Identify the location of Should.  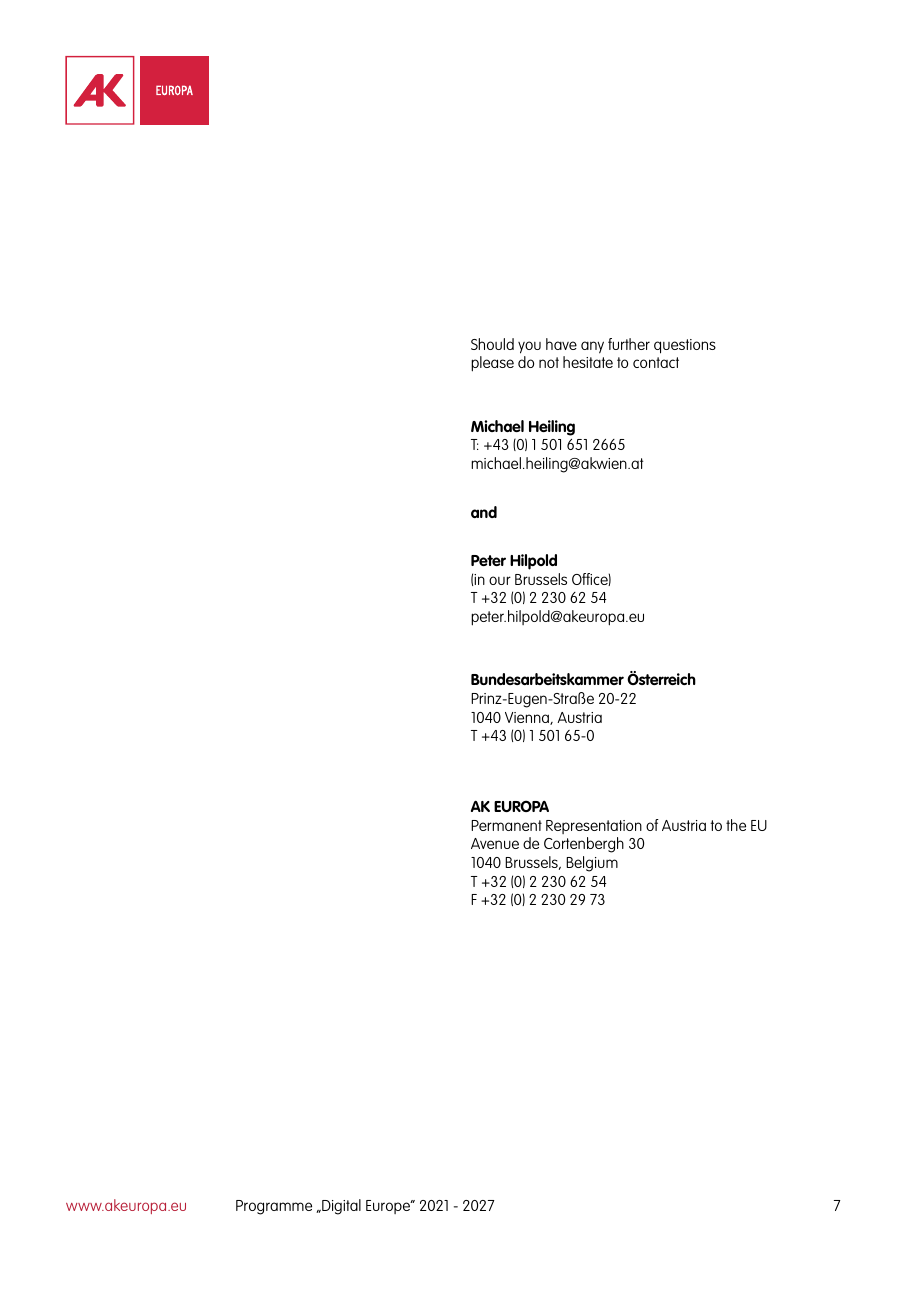
(492, 344).
